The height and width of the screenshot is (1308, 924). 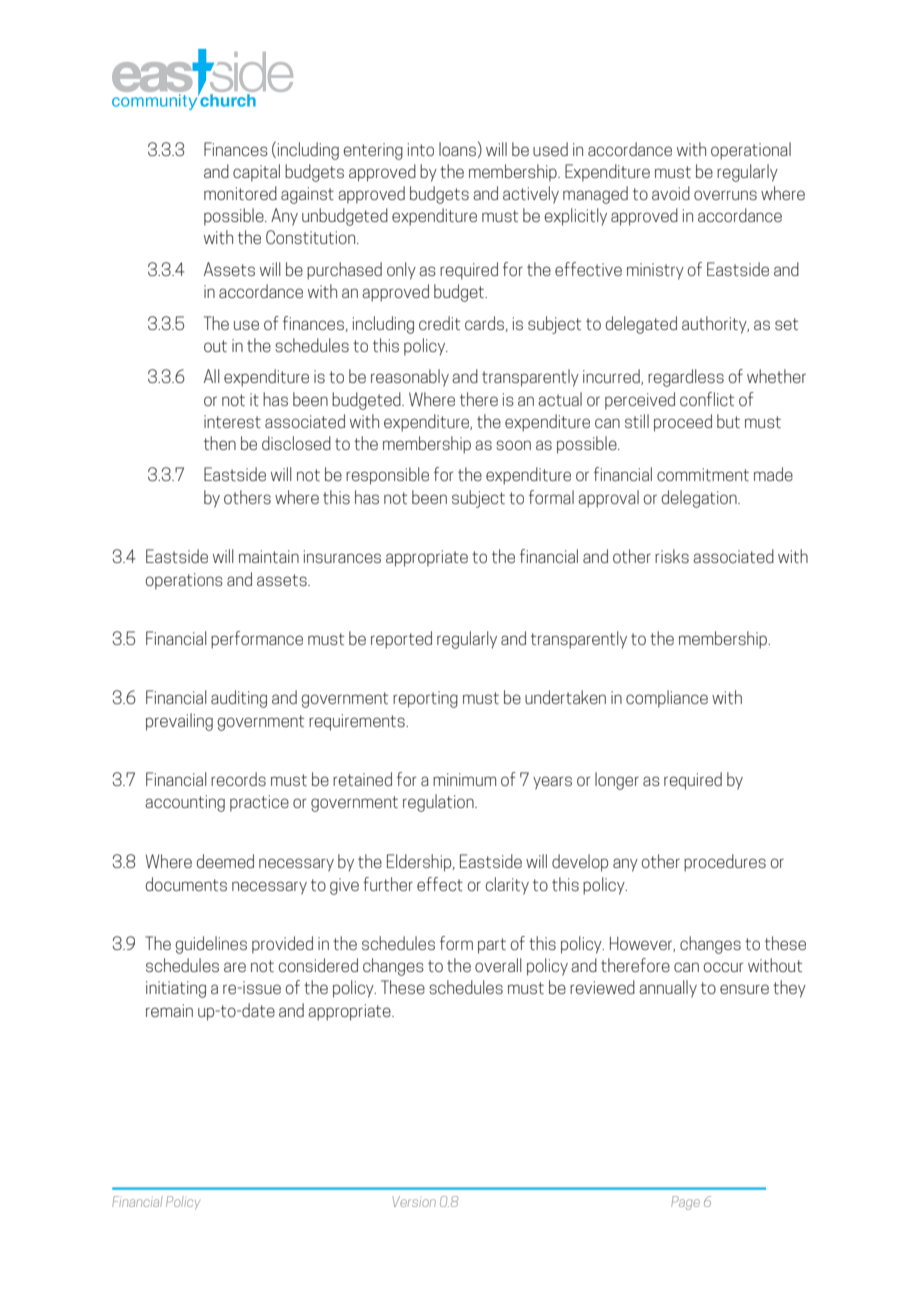 I want to click on Version, so click(x=414, y=1201).
